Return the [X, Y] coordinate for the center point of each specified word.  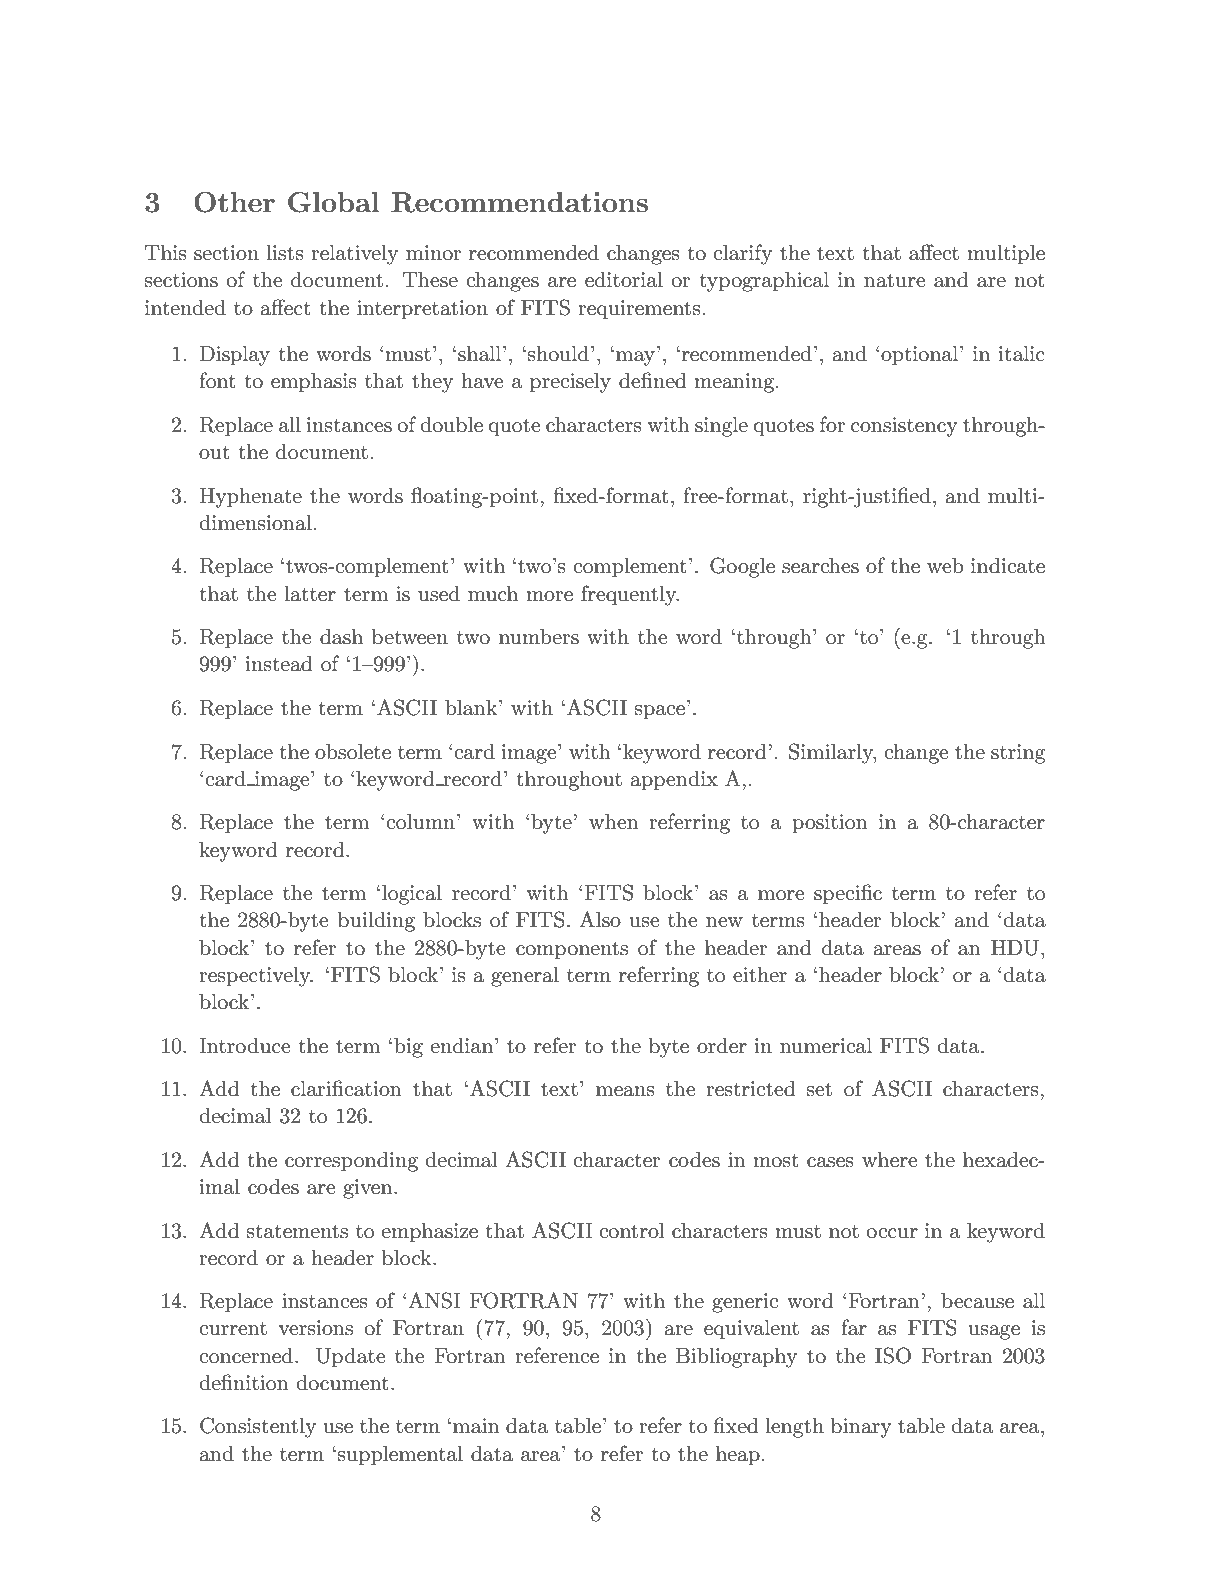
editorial [624, 280]
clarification [346, 1088]
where [889, 1160]
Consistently [258, 1427]
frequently [630, 595]
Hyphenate [250, 498]
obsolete [353, 752]
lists [285, 253]
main [476, 1426]
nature [894, 280]
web [945, 566]
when [614, 822]
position [830, 824]
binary [861, 1428]
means [625, 1091]
